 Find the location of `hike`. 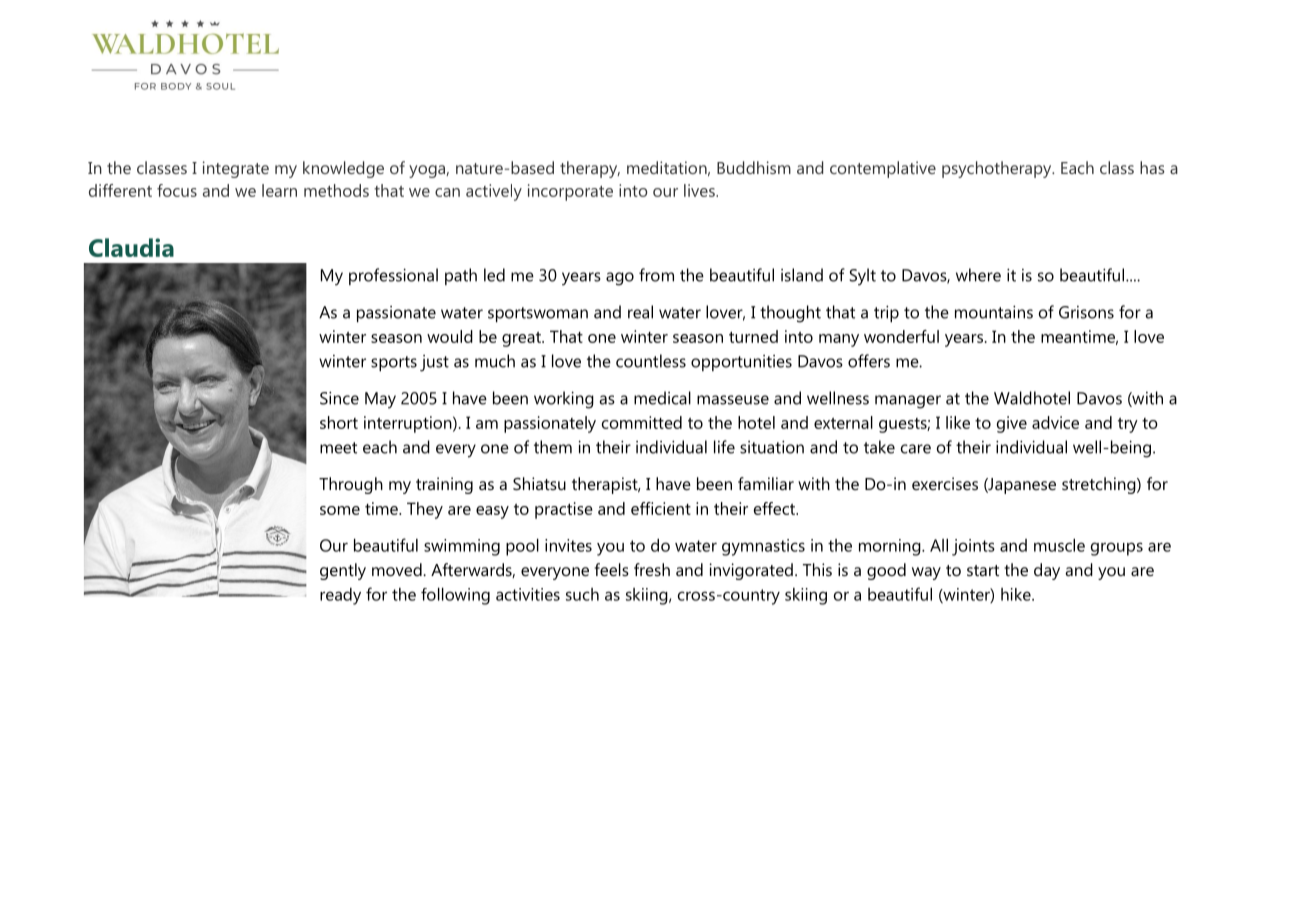

hike is located at coordinates (1017, 594).
